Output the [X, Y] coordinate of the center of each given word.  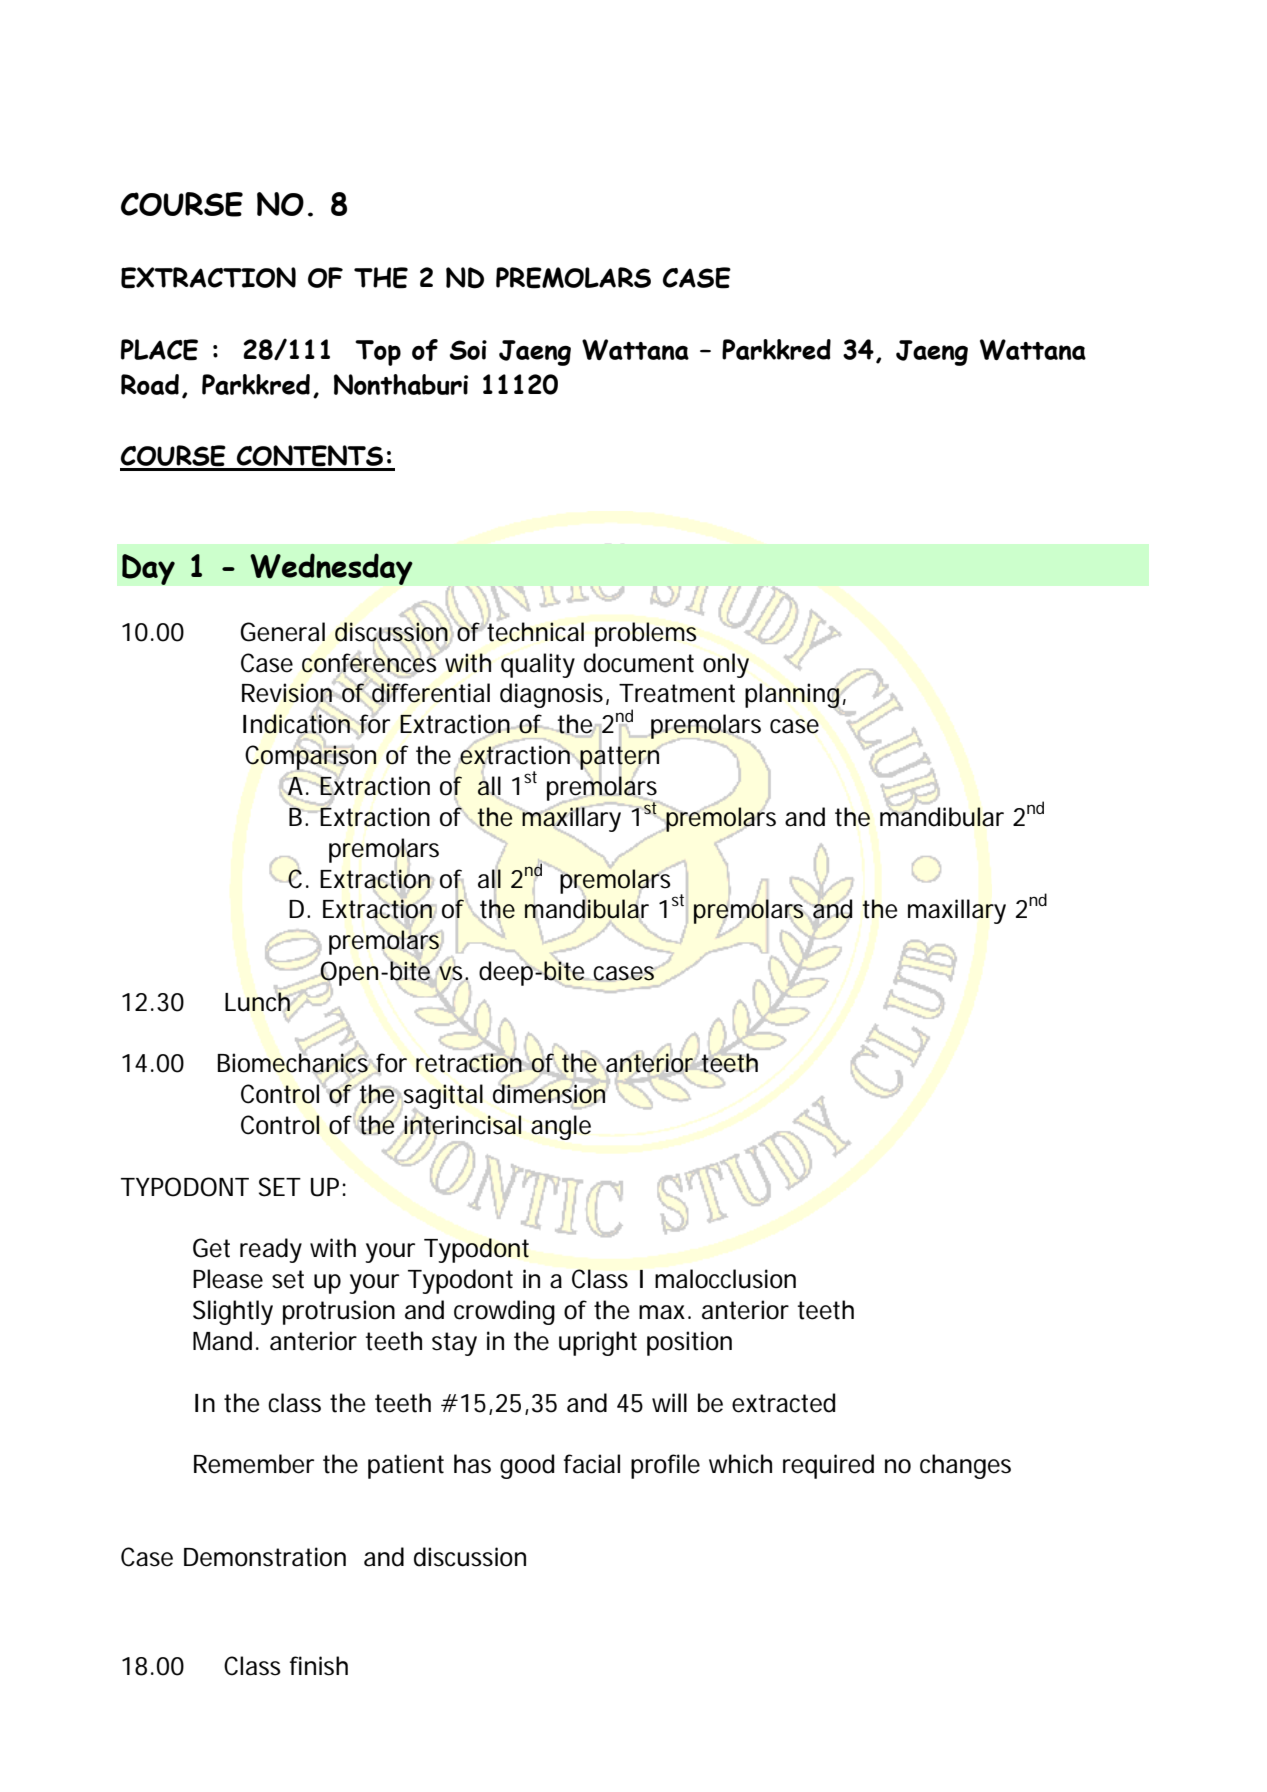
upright [598, 1343]
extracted [783, 1403]
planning [793, 697]
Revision [288, 693]
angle [561, 1127]
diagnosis [553, 695]
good [527, 1466]
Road [150, 384]
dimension [549, 1094]
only [726, 665]
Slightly [233, 1312]
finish [319, 1666]
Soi [468, 350]
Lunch [259, 1001]
